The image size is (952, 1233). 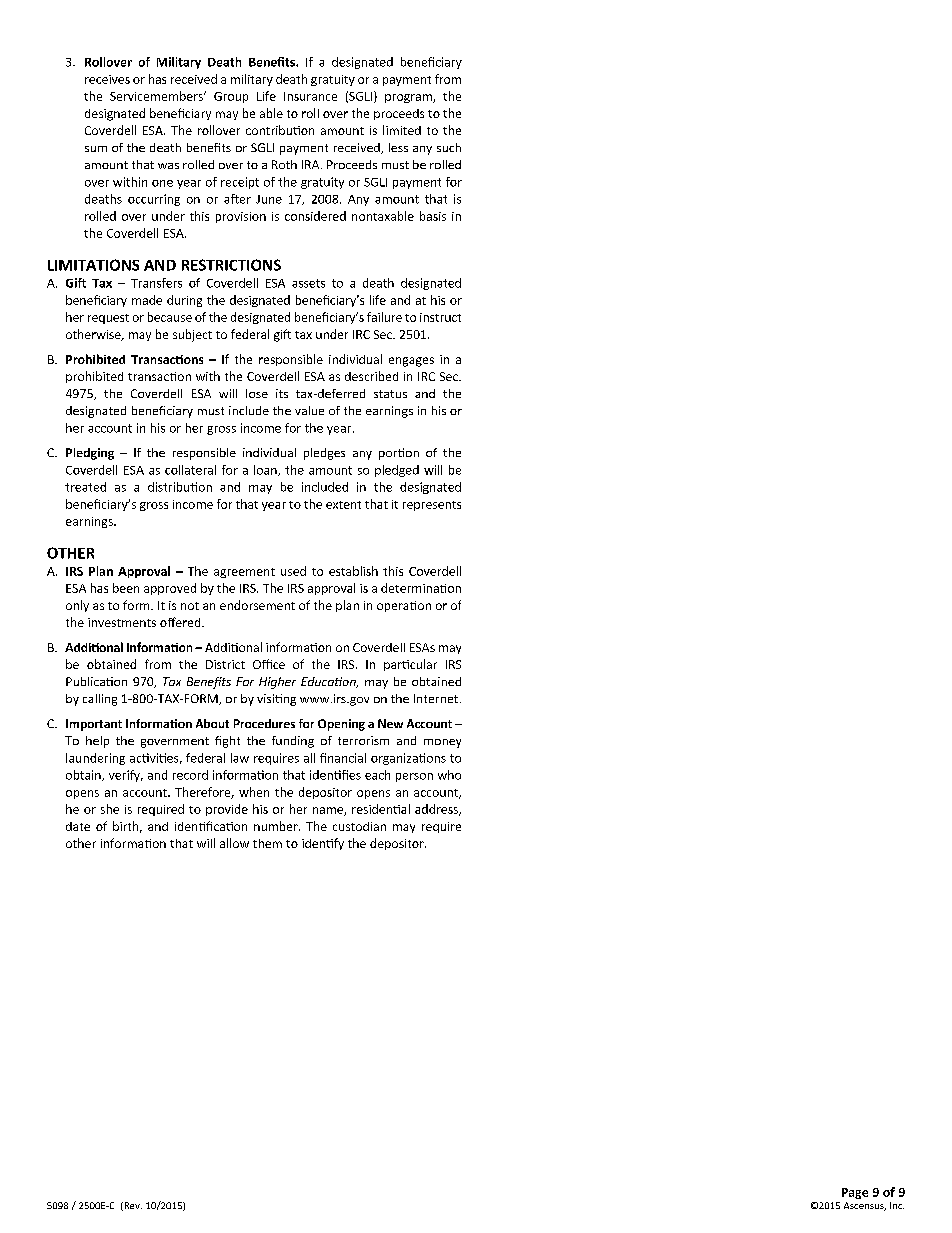 What do you see at coordinates (399, 454) in the page?
I see `portion` at bounding box center [399, 454].
